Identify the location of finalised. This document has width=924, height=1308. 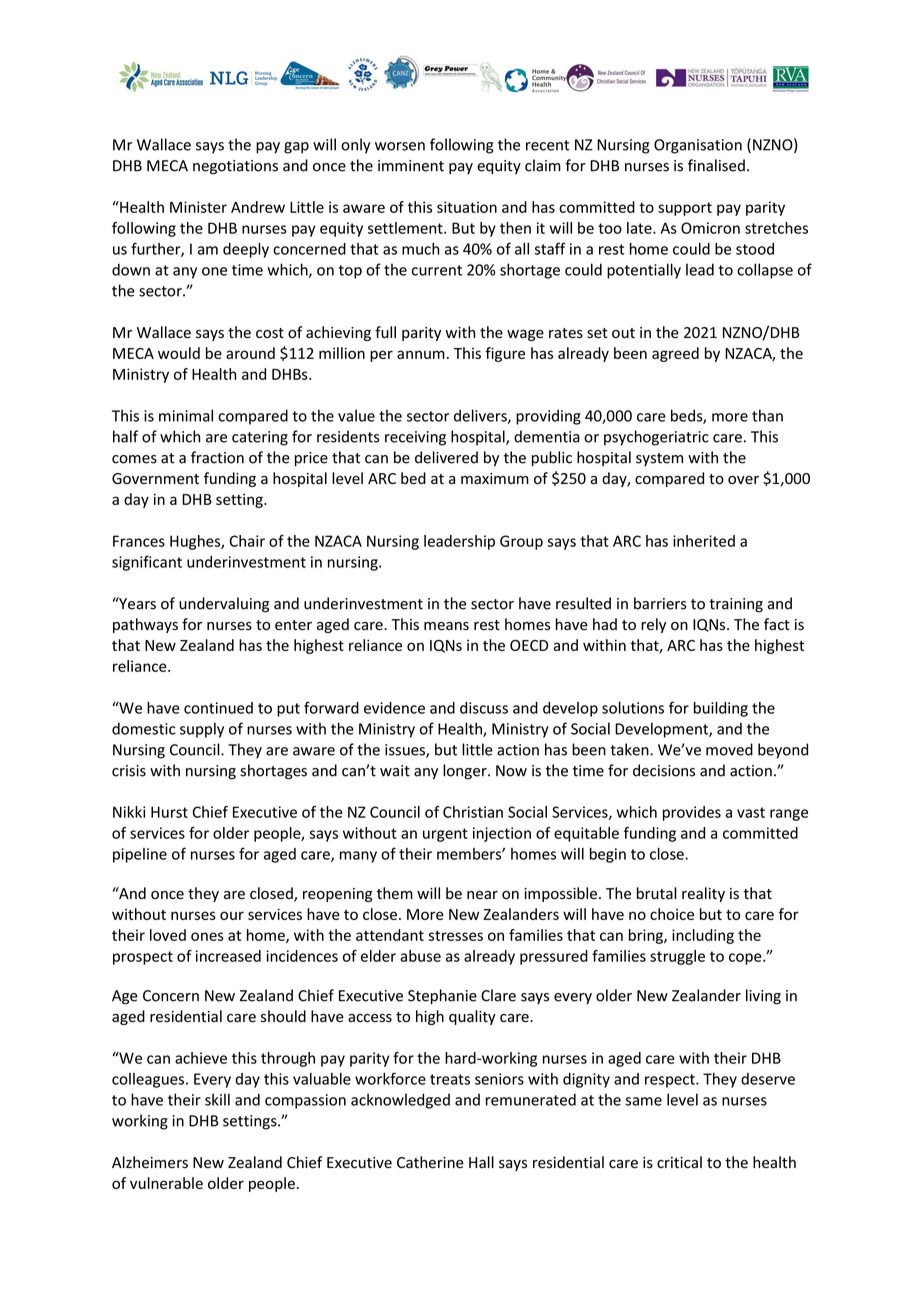
(716, 165).
